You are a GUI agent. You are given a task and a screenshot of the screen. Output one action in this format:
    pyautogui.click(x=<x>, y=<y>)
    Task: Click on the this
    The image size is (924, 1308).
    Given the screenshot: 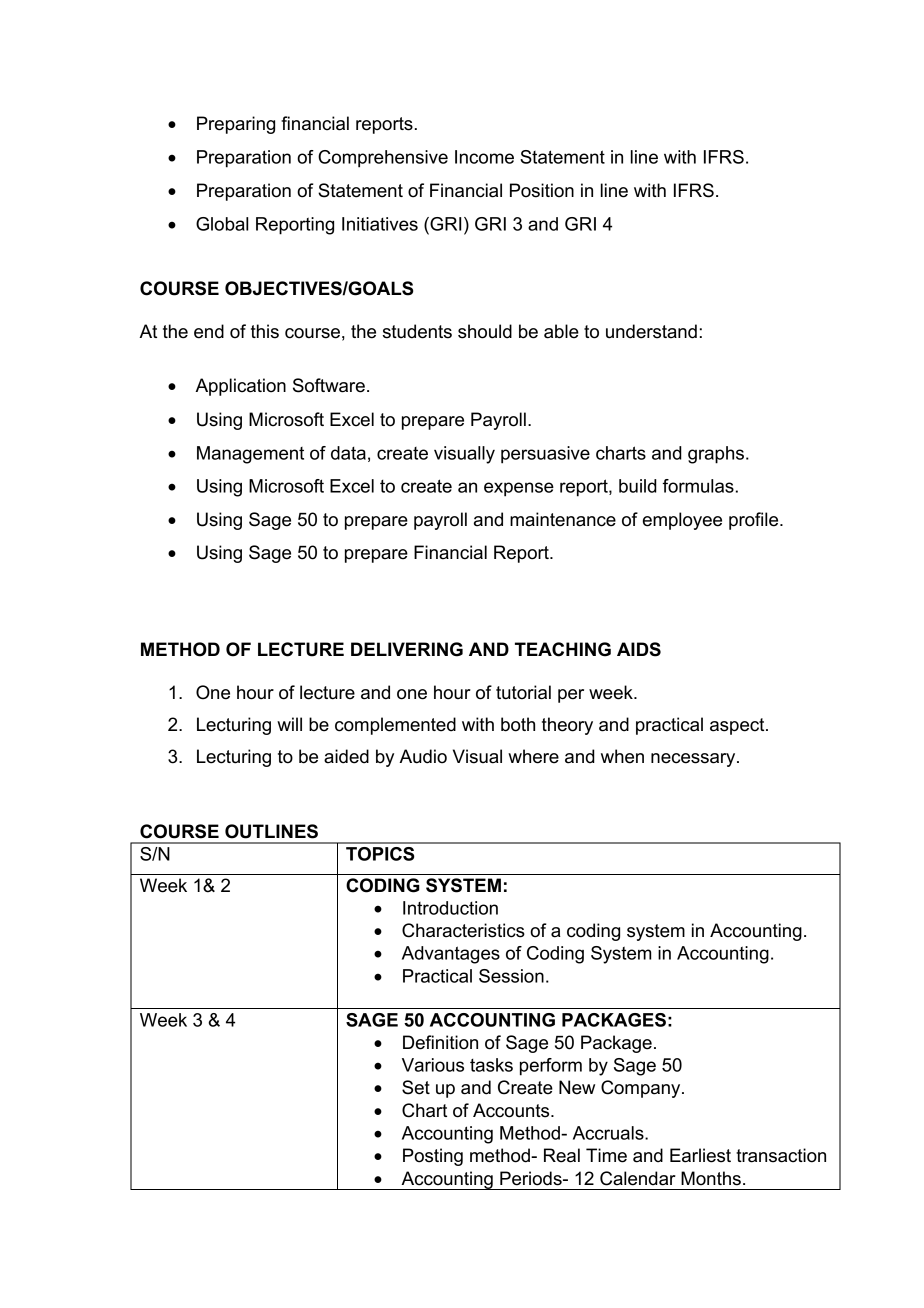 What is the action you would take?
    pyautogui.click(x=265, y=331)
